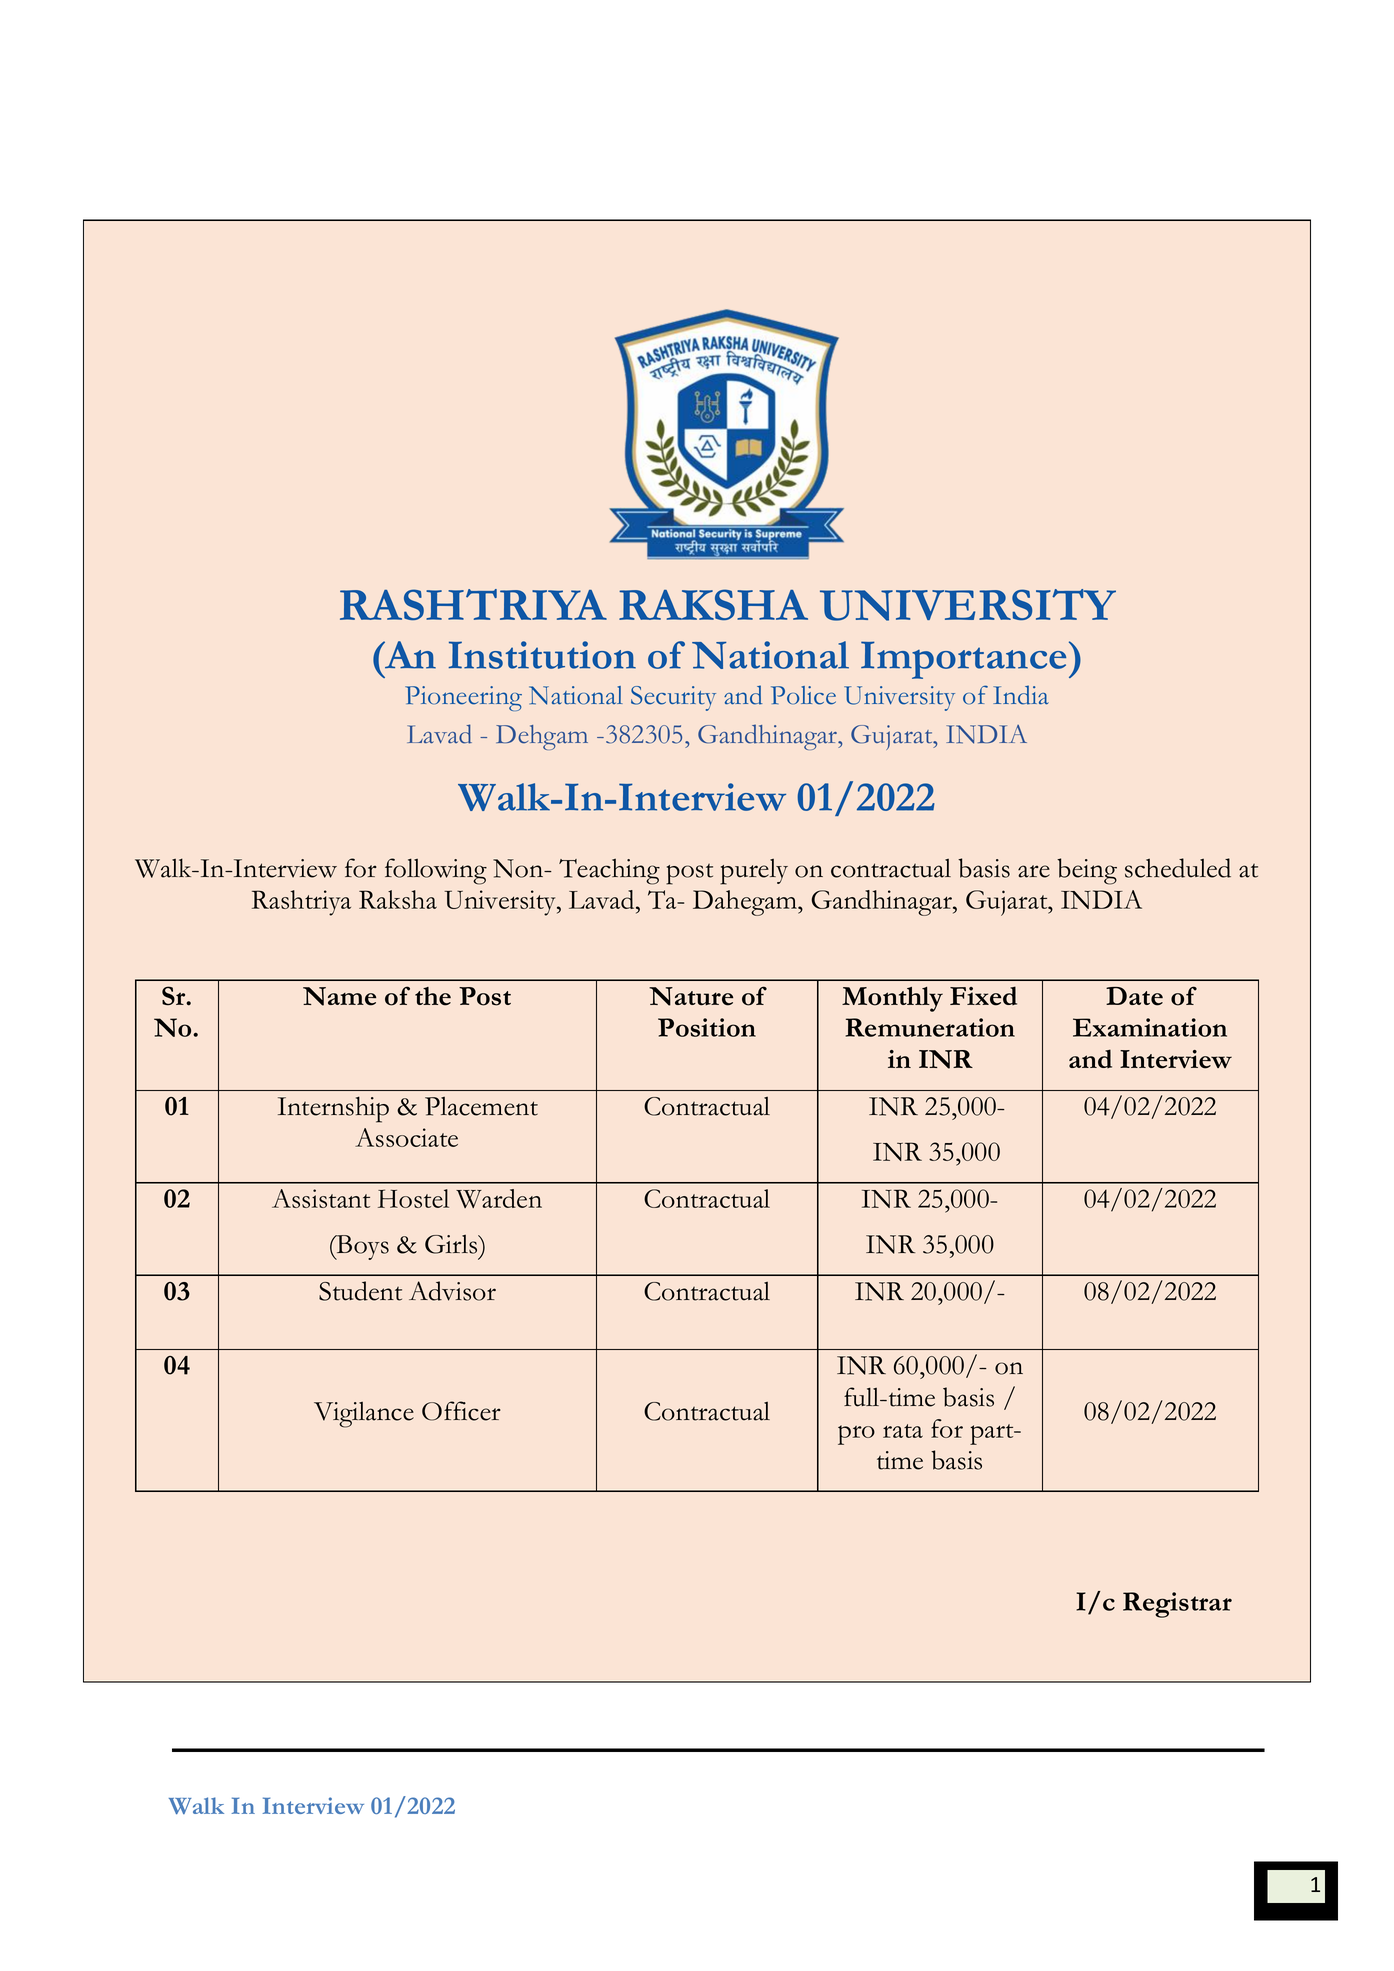 This screenshot has width=1394, height=1971. Describe the element at coordinates (856, 1435) in the screenshot. I see `pro` at that location.
